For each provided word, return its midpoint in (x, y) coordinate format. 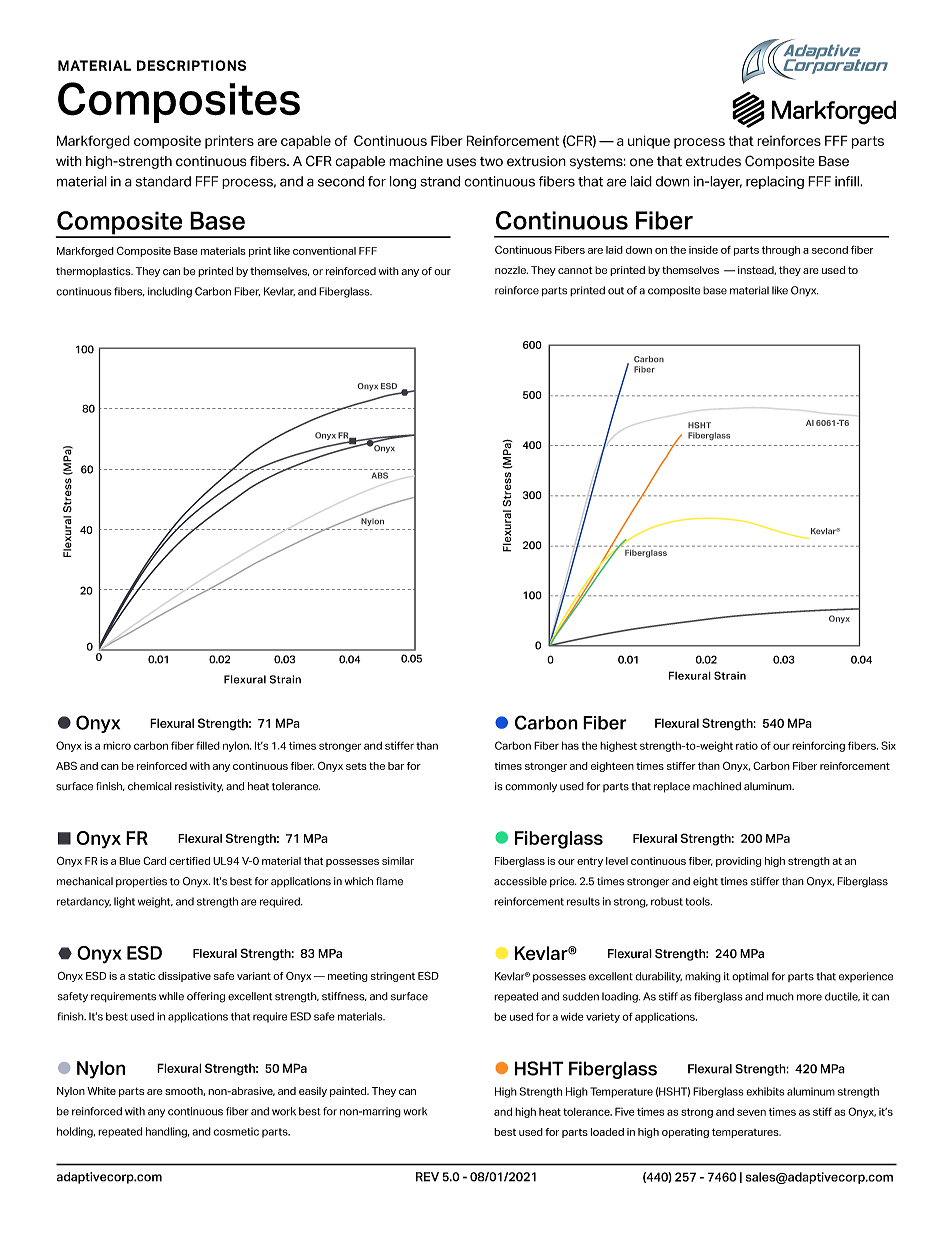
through (781, 251)
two (491, 162)
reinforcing (818, 746)
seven (751, 1112)
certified (189, 861)
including (170, 292)
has (570, 745)
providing (738, 862)
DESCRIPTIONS (191, 65)
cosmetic (236, 1131)
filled (208, 745)
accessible (520, 881)
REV (427, 1177)
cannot (575, 270)
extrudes (713, 161)
